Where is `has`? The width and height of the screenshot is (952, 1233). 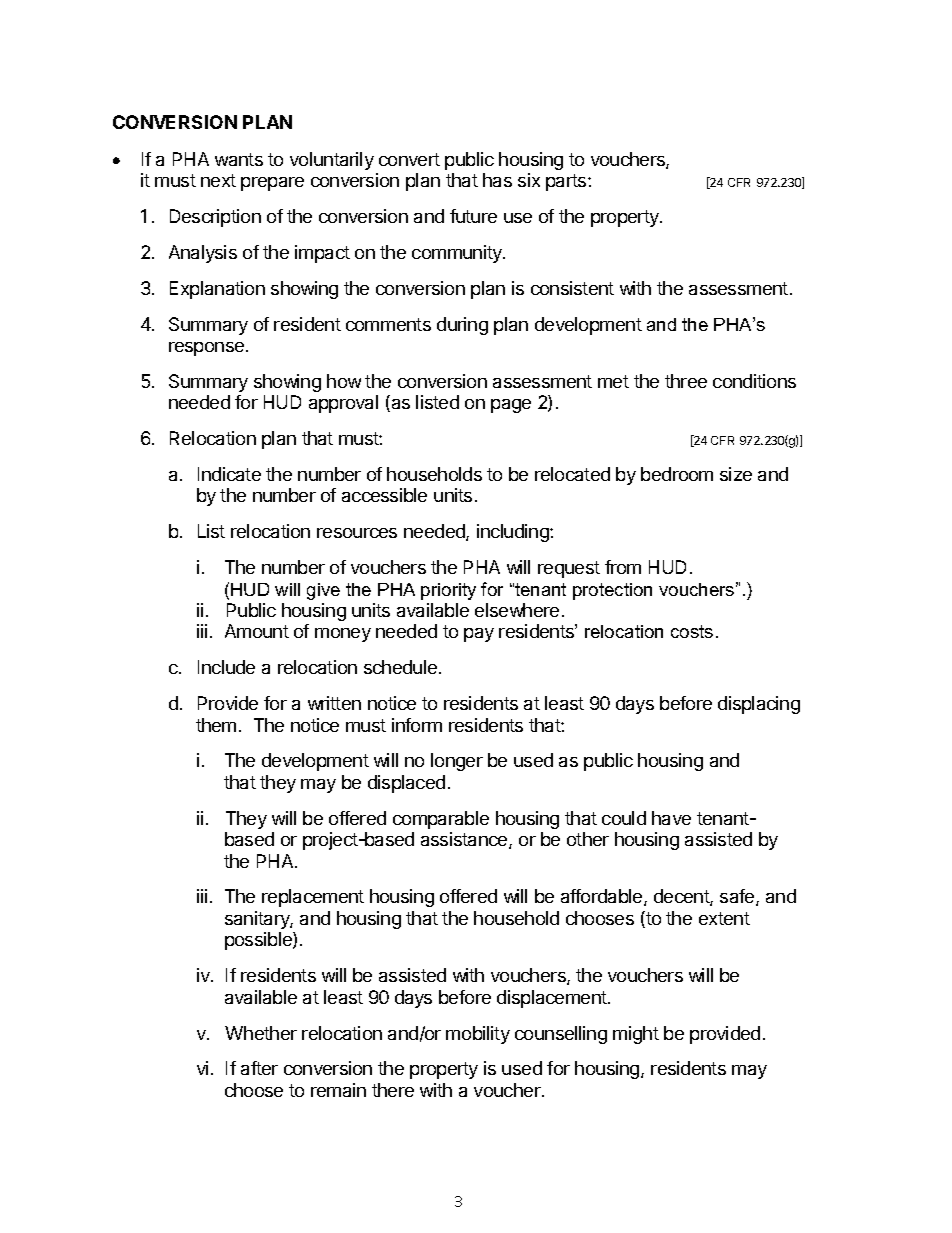
has is located at coordinates (497, 180).
